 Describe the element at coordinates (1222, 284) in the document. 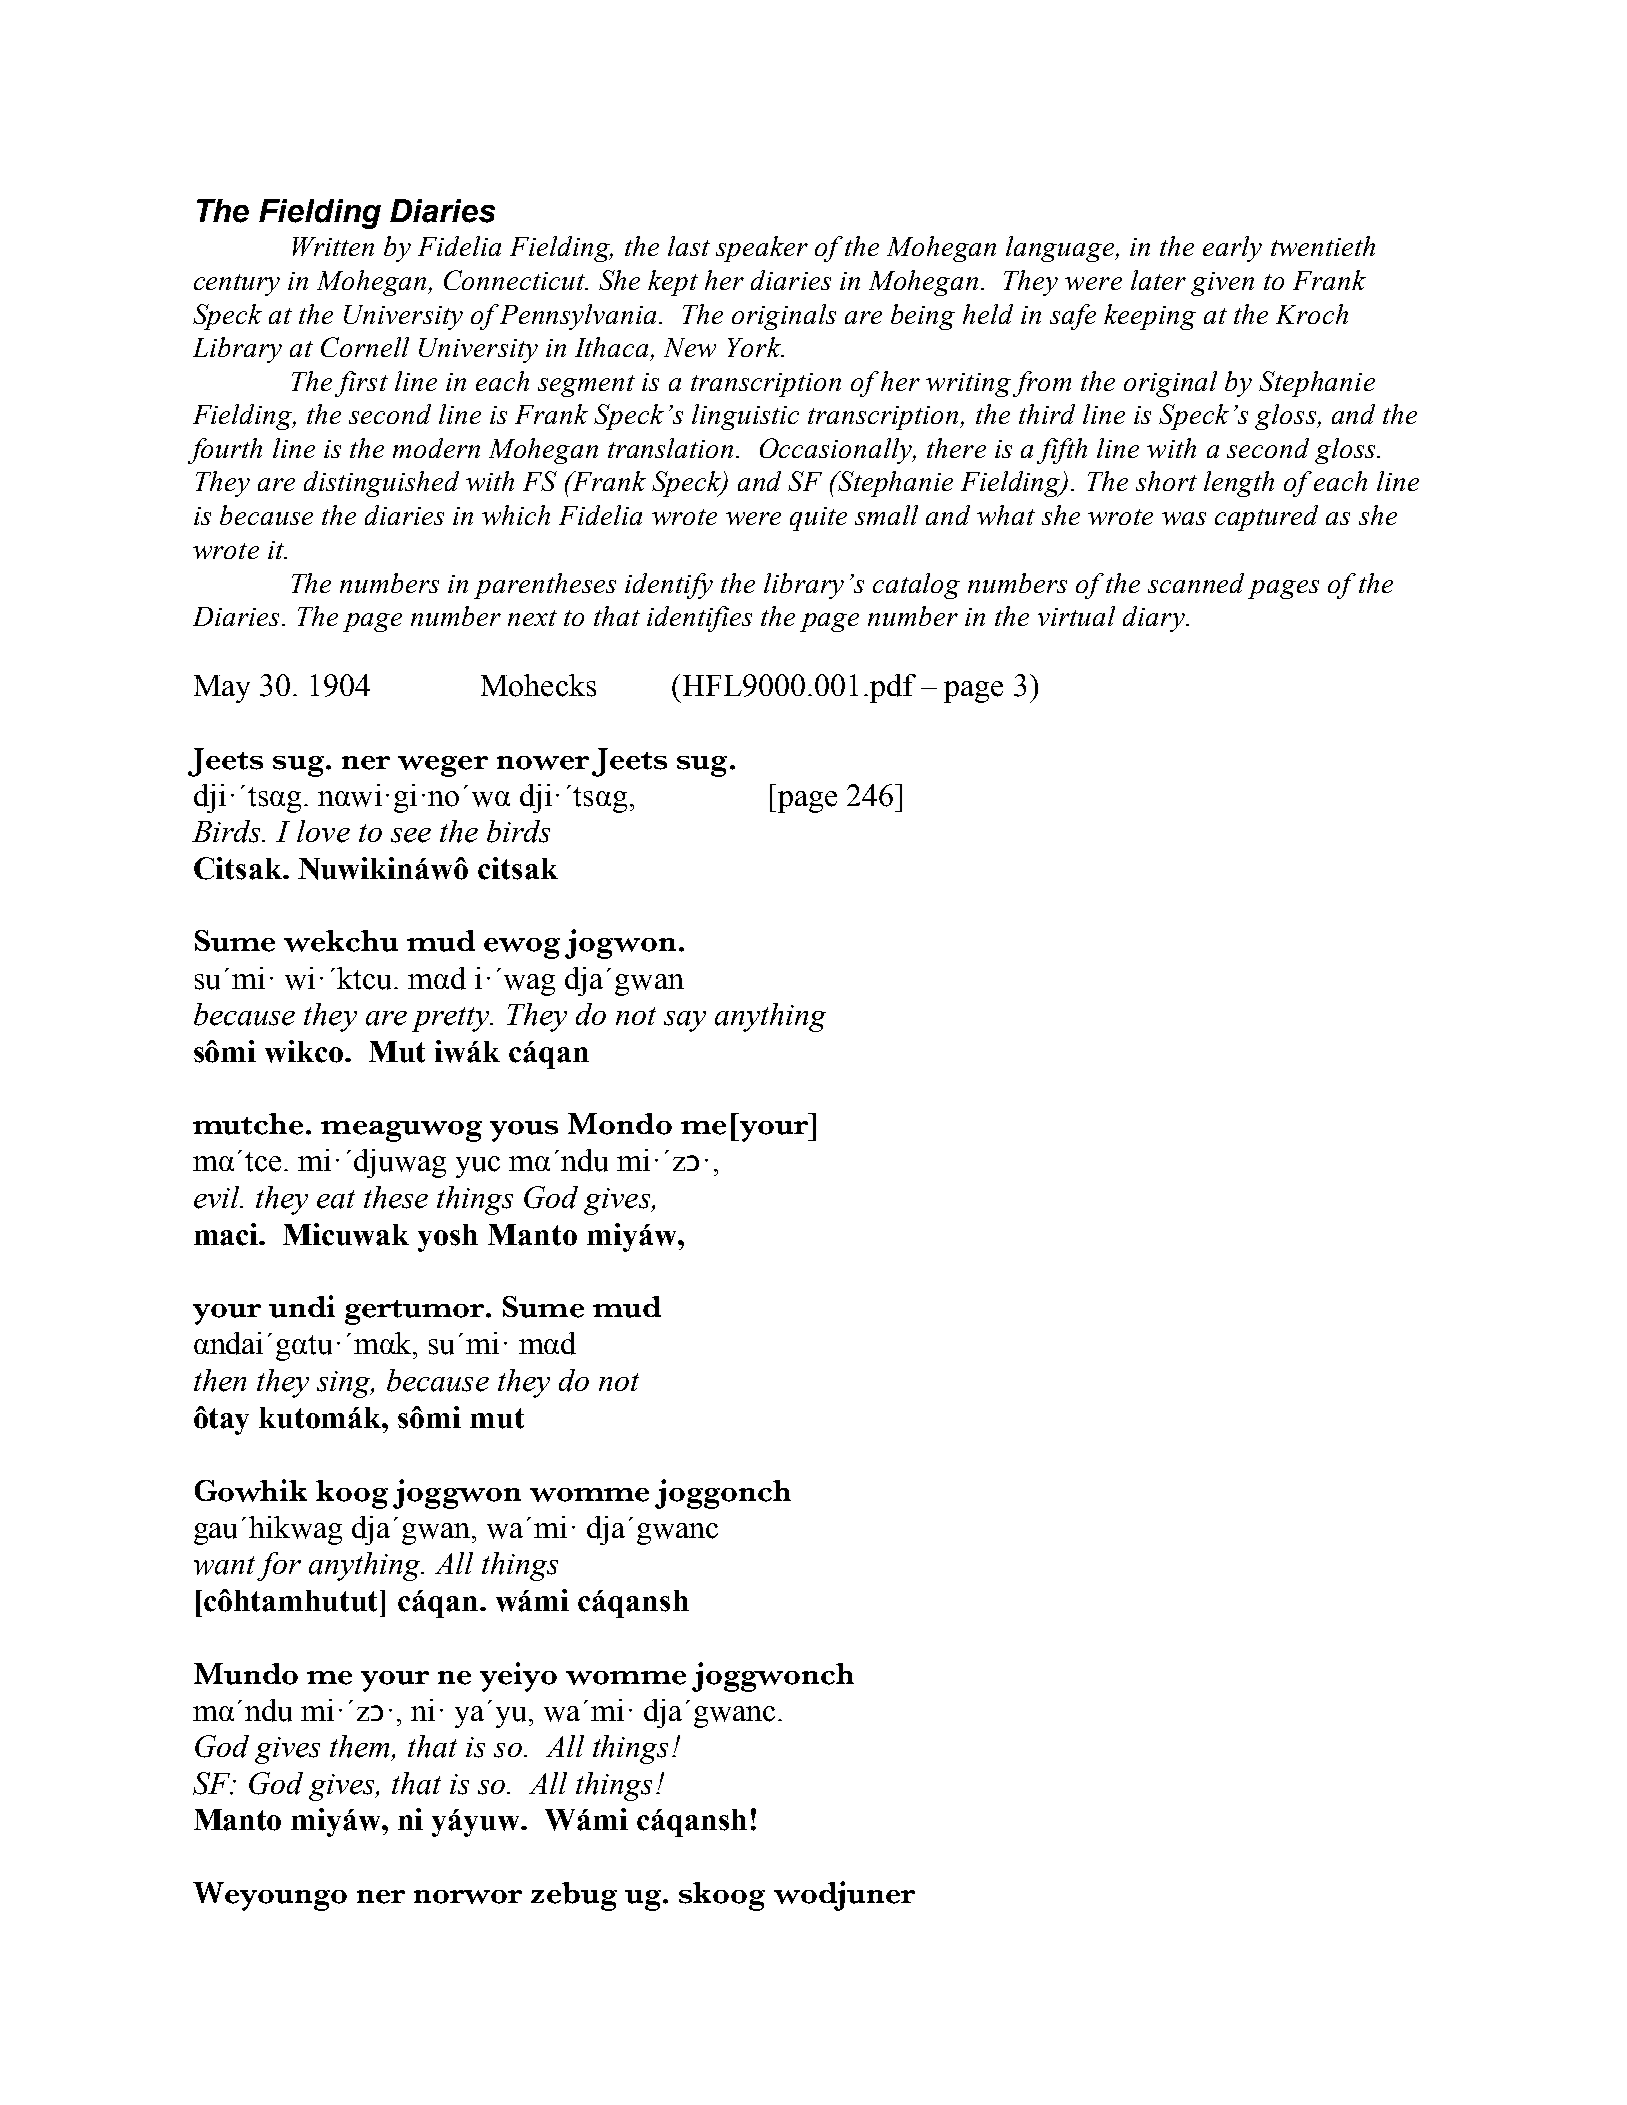

I see `given` at that location.
